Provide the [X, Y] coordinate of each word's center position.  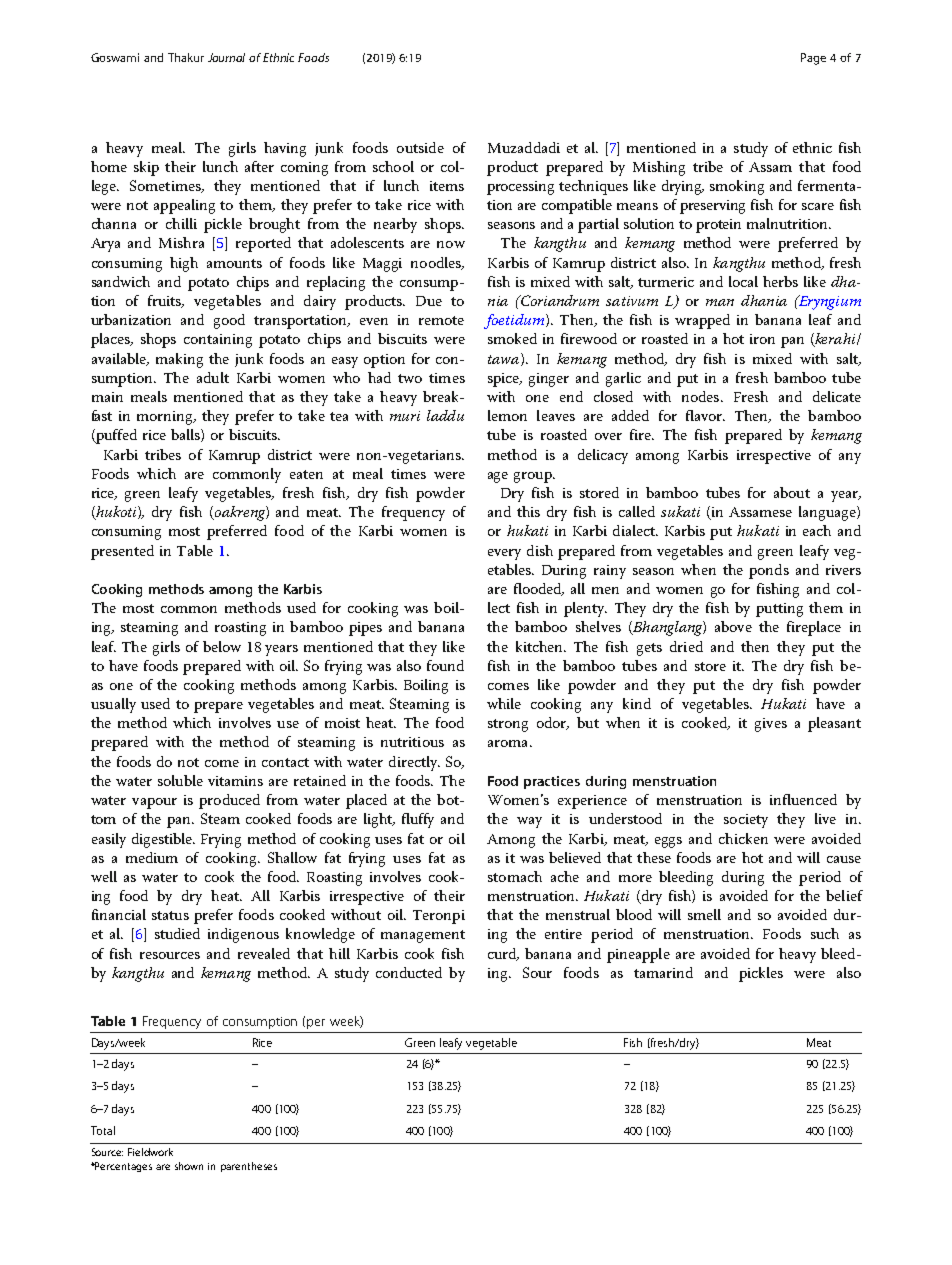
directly [414, 763]
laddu [445, 415]
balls [186, 435]
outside [420, 147]
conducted [409, 972]
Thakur [186, 57]
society [746, 821]
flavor [705, 415]
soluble [180, 780]
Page [813, 59]
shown [189, 1166]
